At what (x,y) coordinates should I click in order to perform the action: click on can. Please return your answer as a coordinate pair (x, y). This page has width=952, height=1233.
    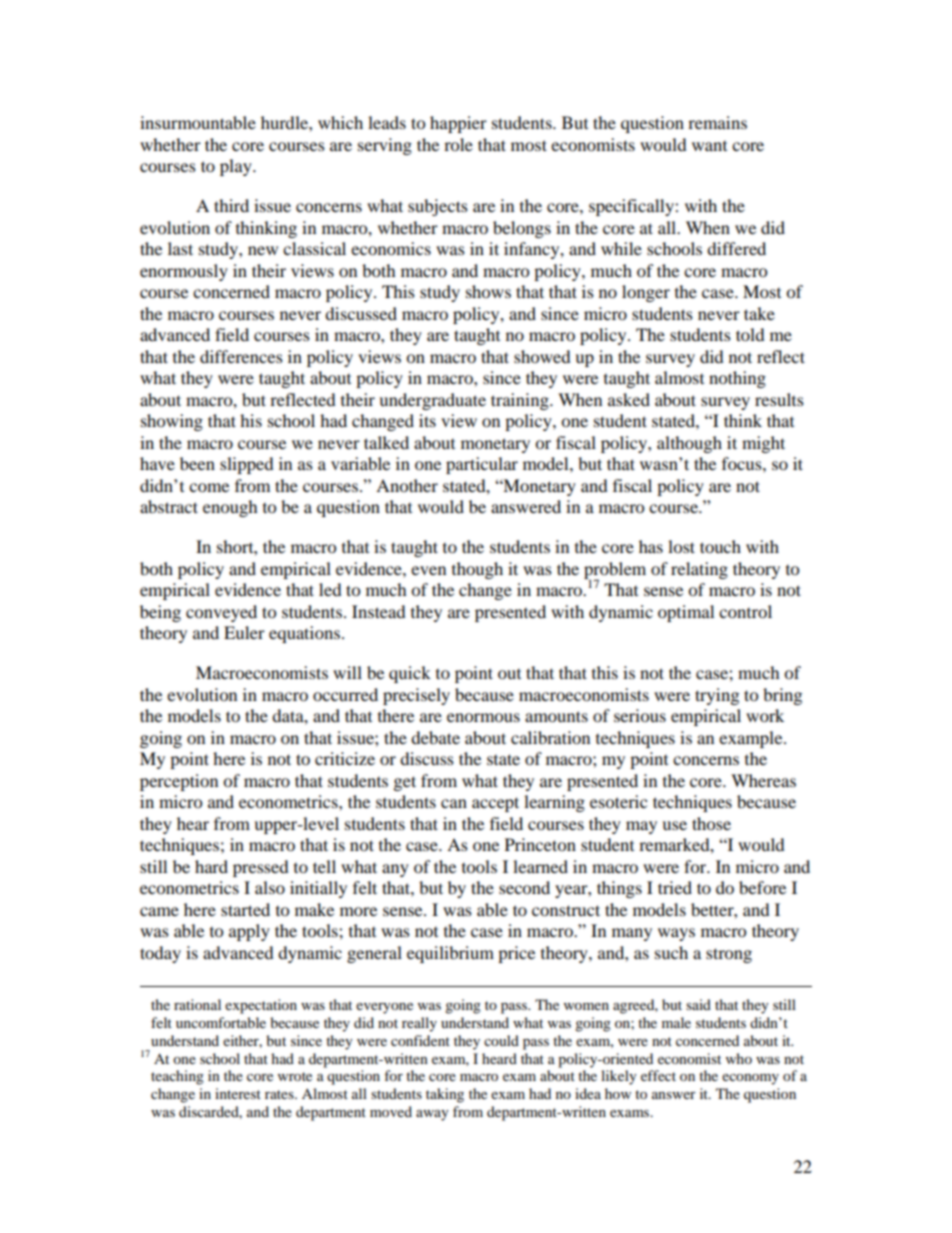
    Looking at the image, I should click on (454, 803).
